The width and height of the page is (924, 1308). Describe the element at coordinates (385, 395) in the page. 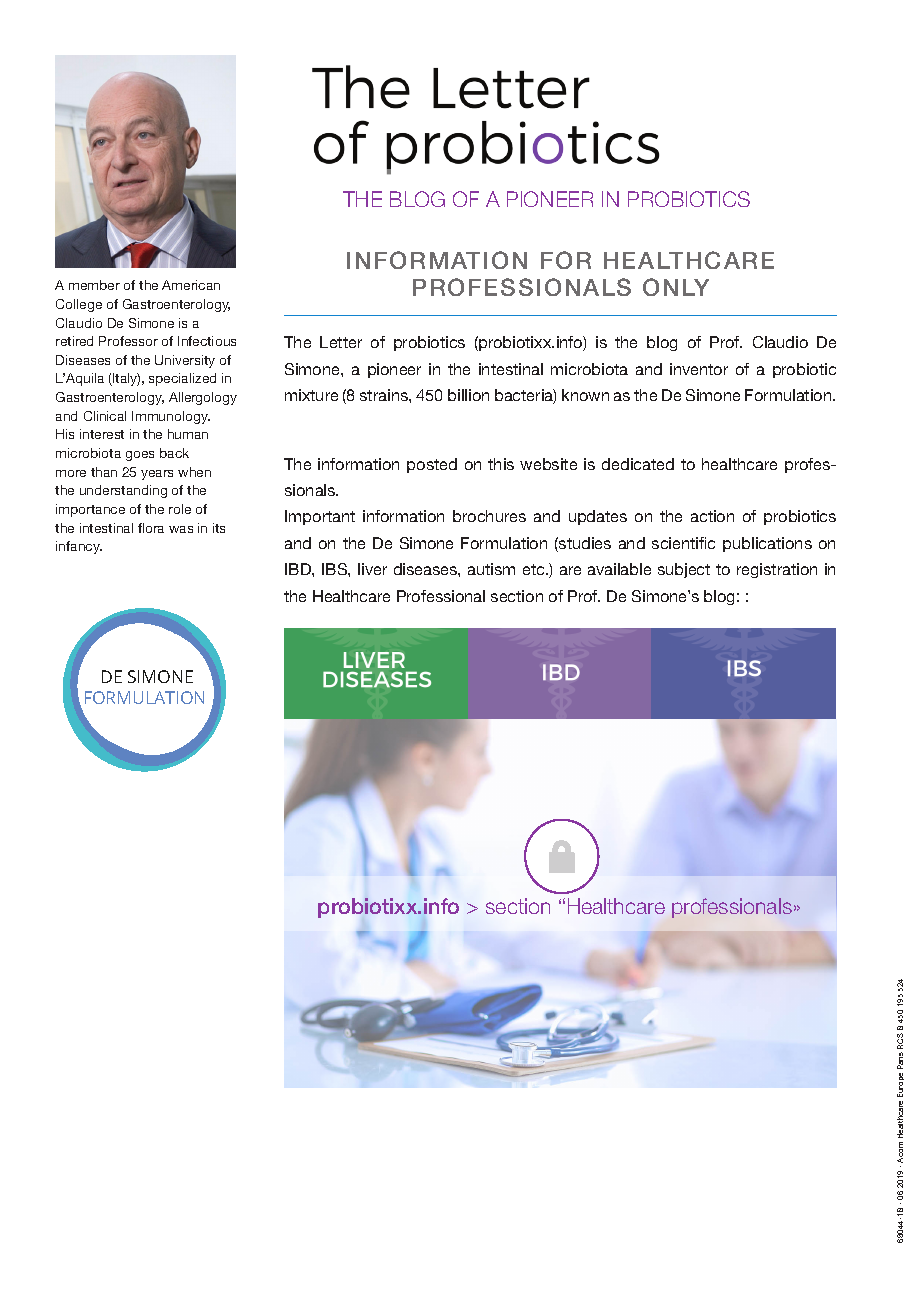

I see `strains` at that location.
